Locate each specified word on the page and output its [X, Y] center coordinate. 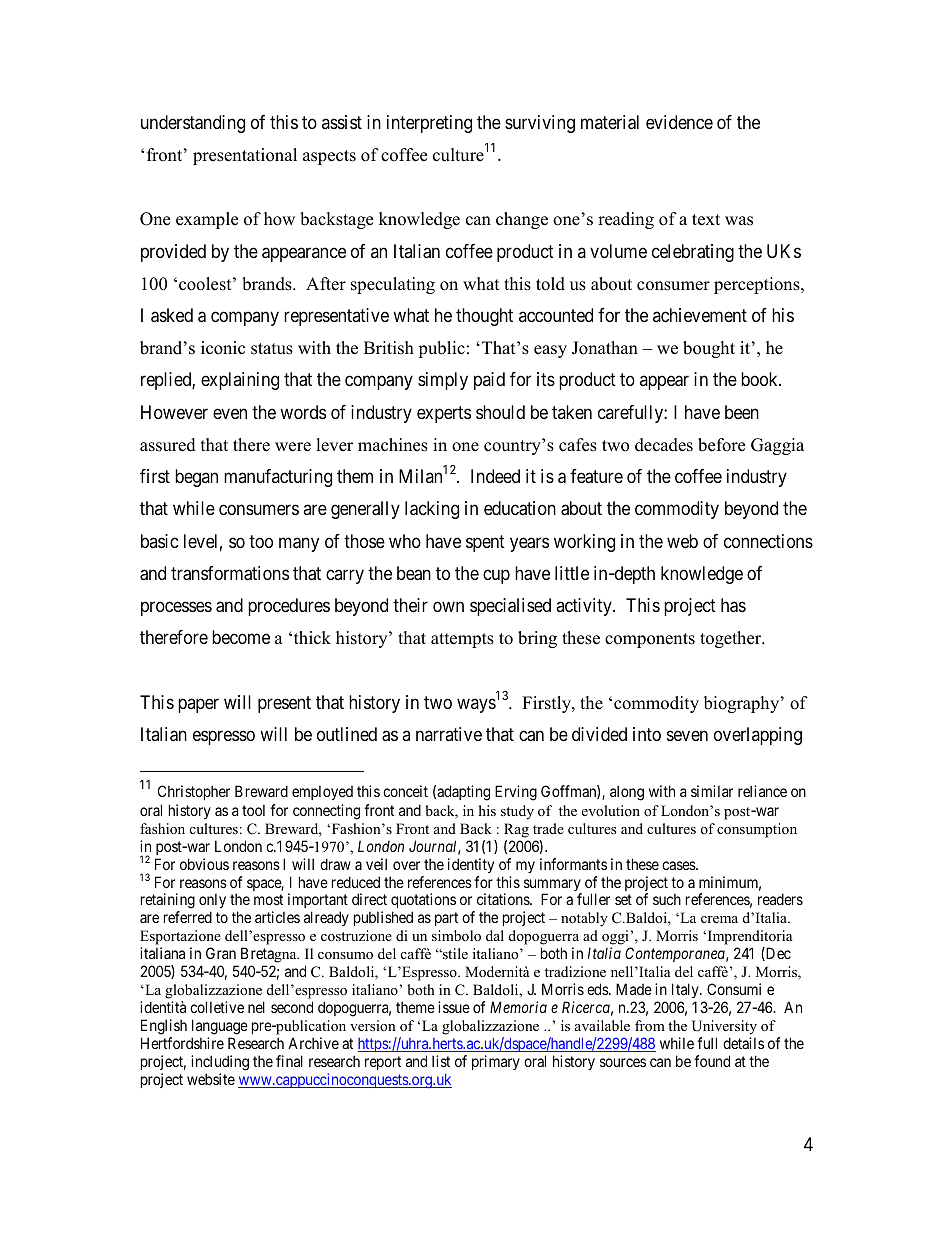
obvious [204, 864]
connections [768, 541]
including [220, 1063]
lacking [432, 510]
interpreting [429, 124]
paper [198, 705]
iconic [223, 348]
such [667, 899]
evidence [679, 122]
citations [504, 899]
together [732, 639]
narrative [449, 734]
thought [484, 317]
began [196, 478]
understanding [193, 124]
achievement [700, 315]
